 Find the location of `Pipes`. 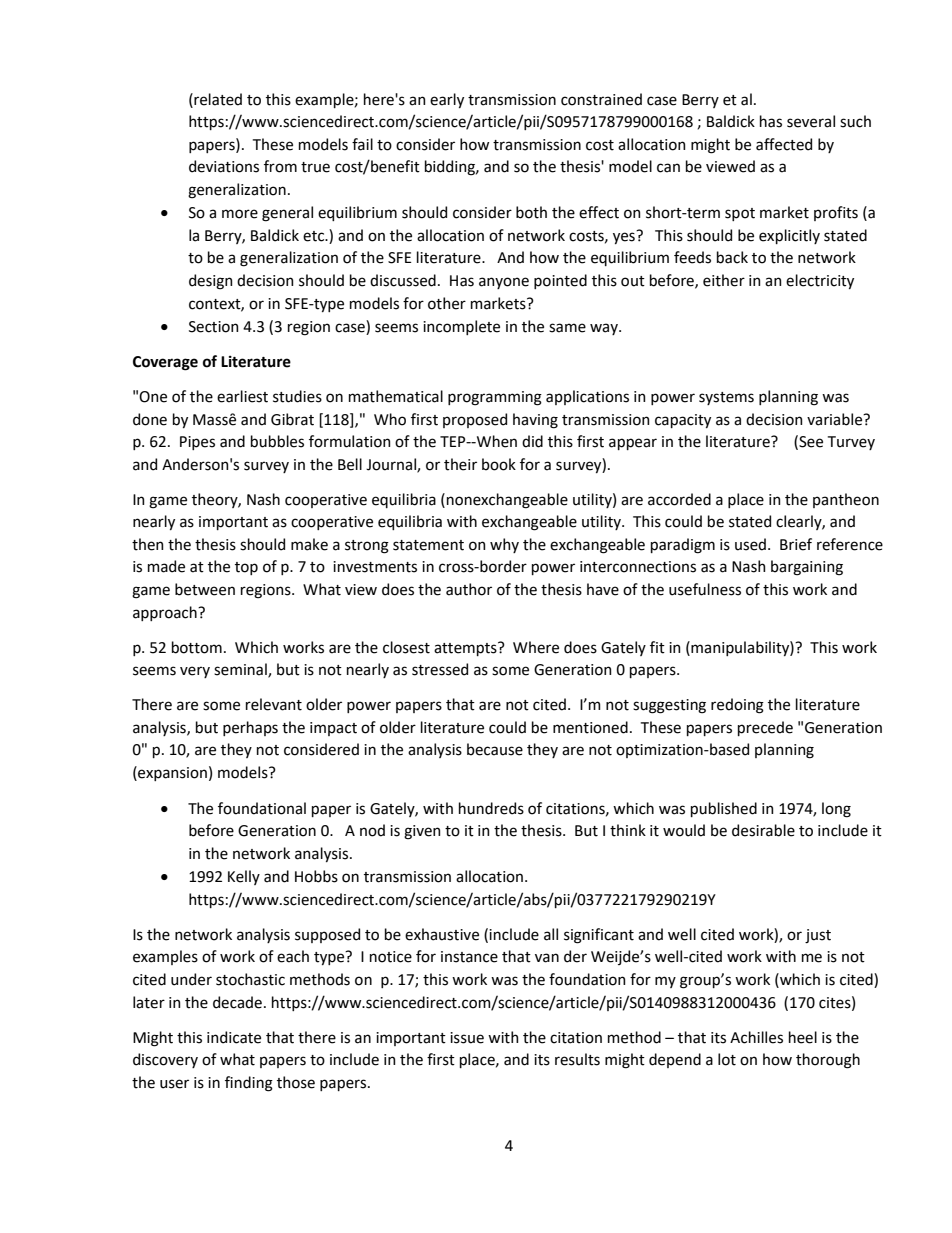

Pipes is located at coordinates (197, 443).
